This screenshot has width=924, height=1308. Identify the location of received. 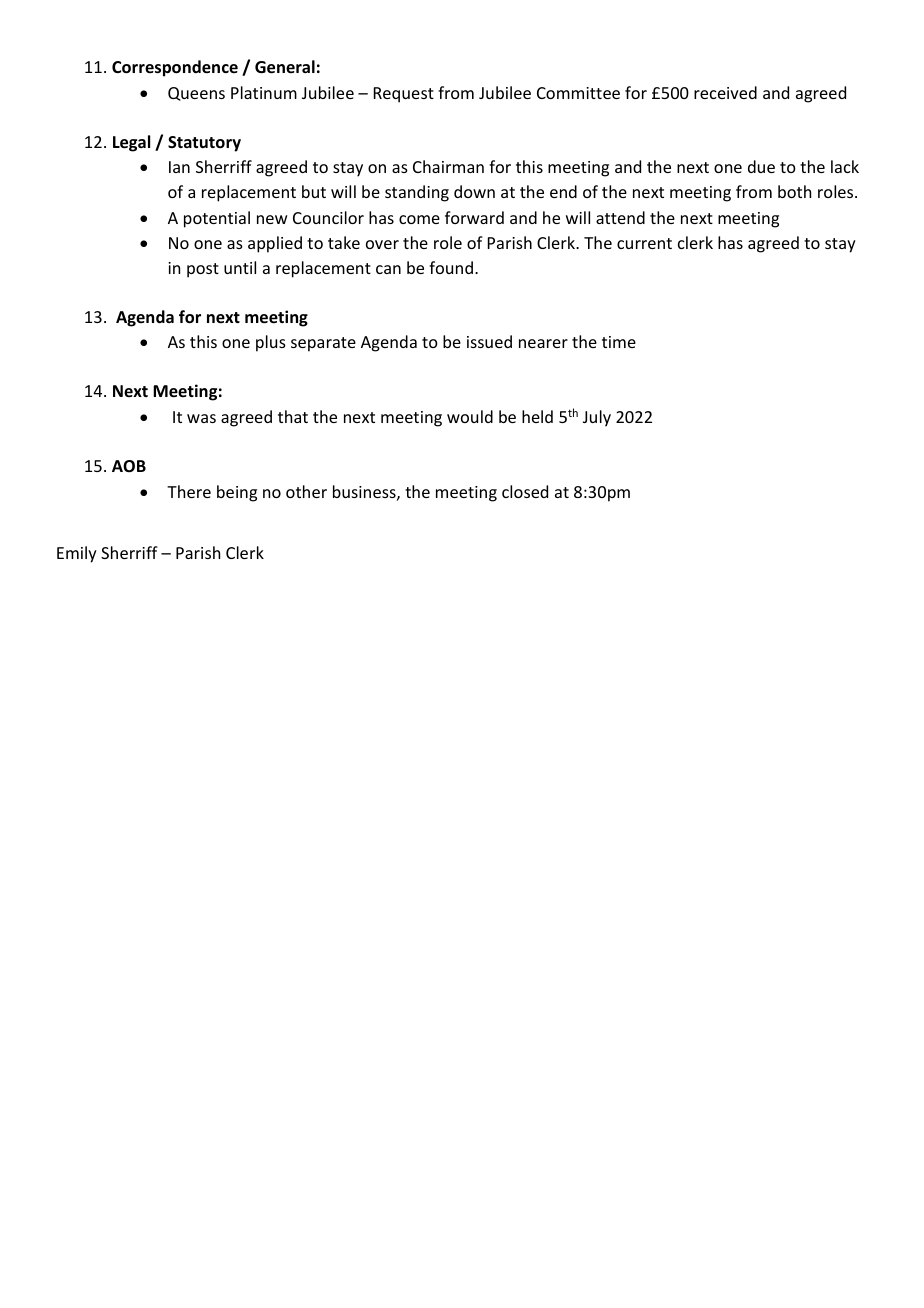
(725, 92).
